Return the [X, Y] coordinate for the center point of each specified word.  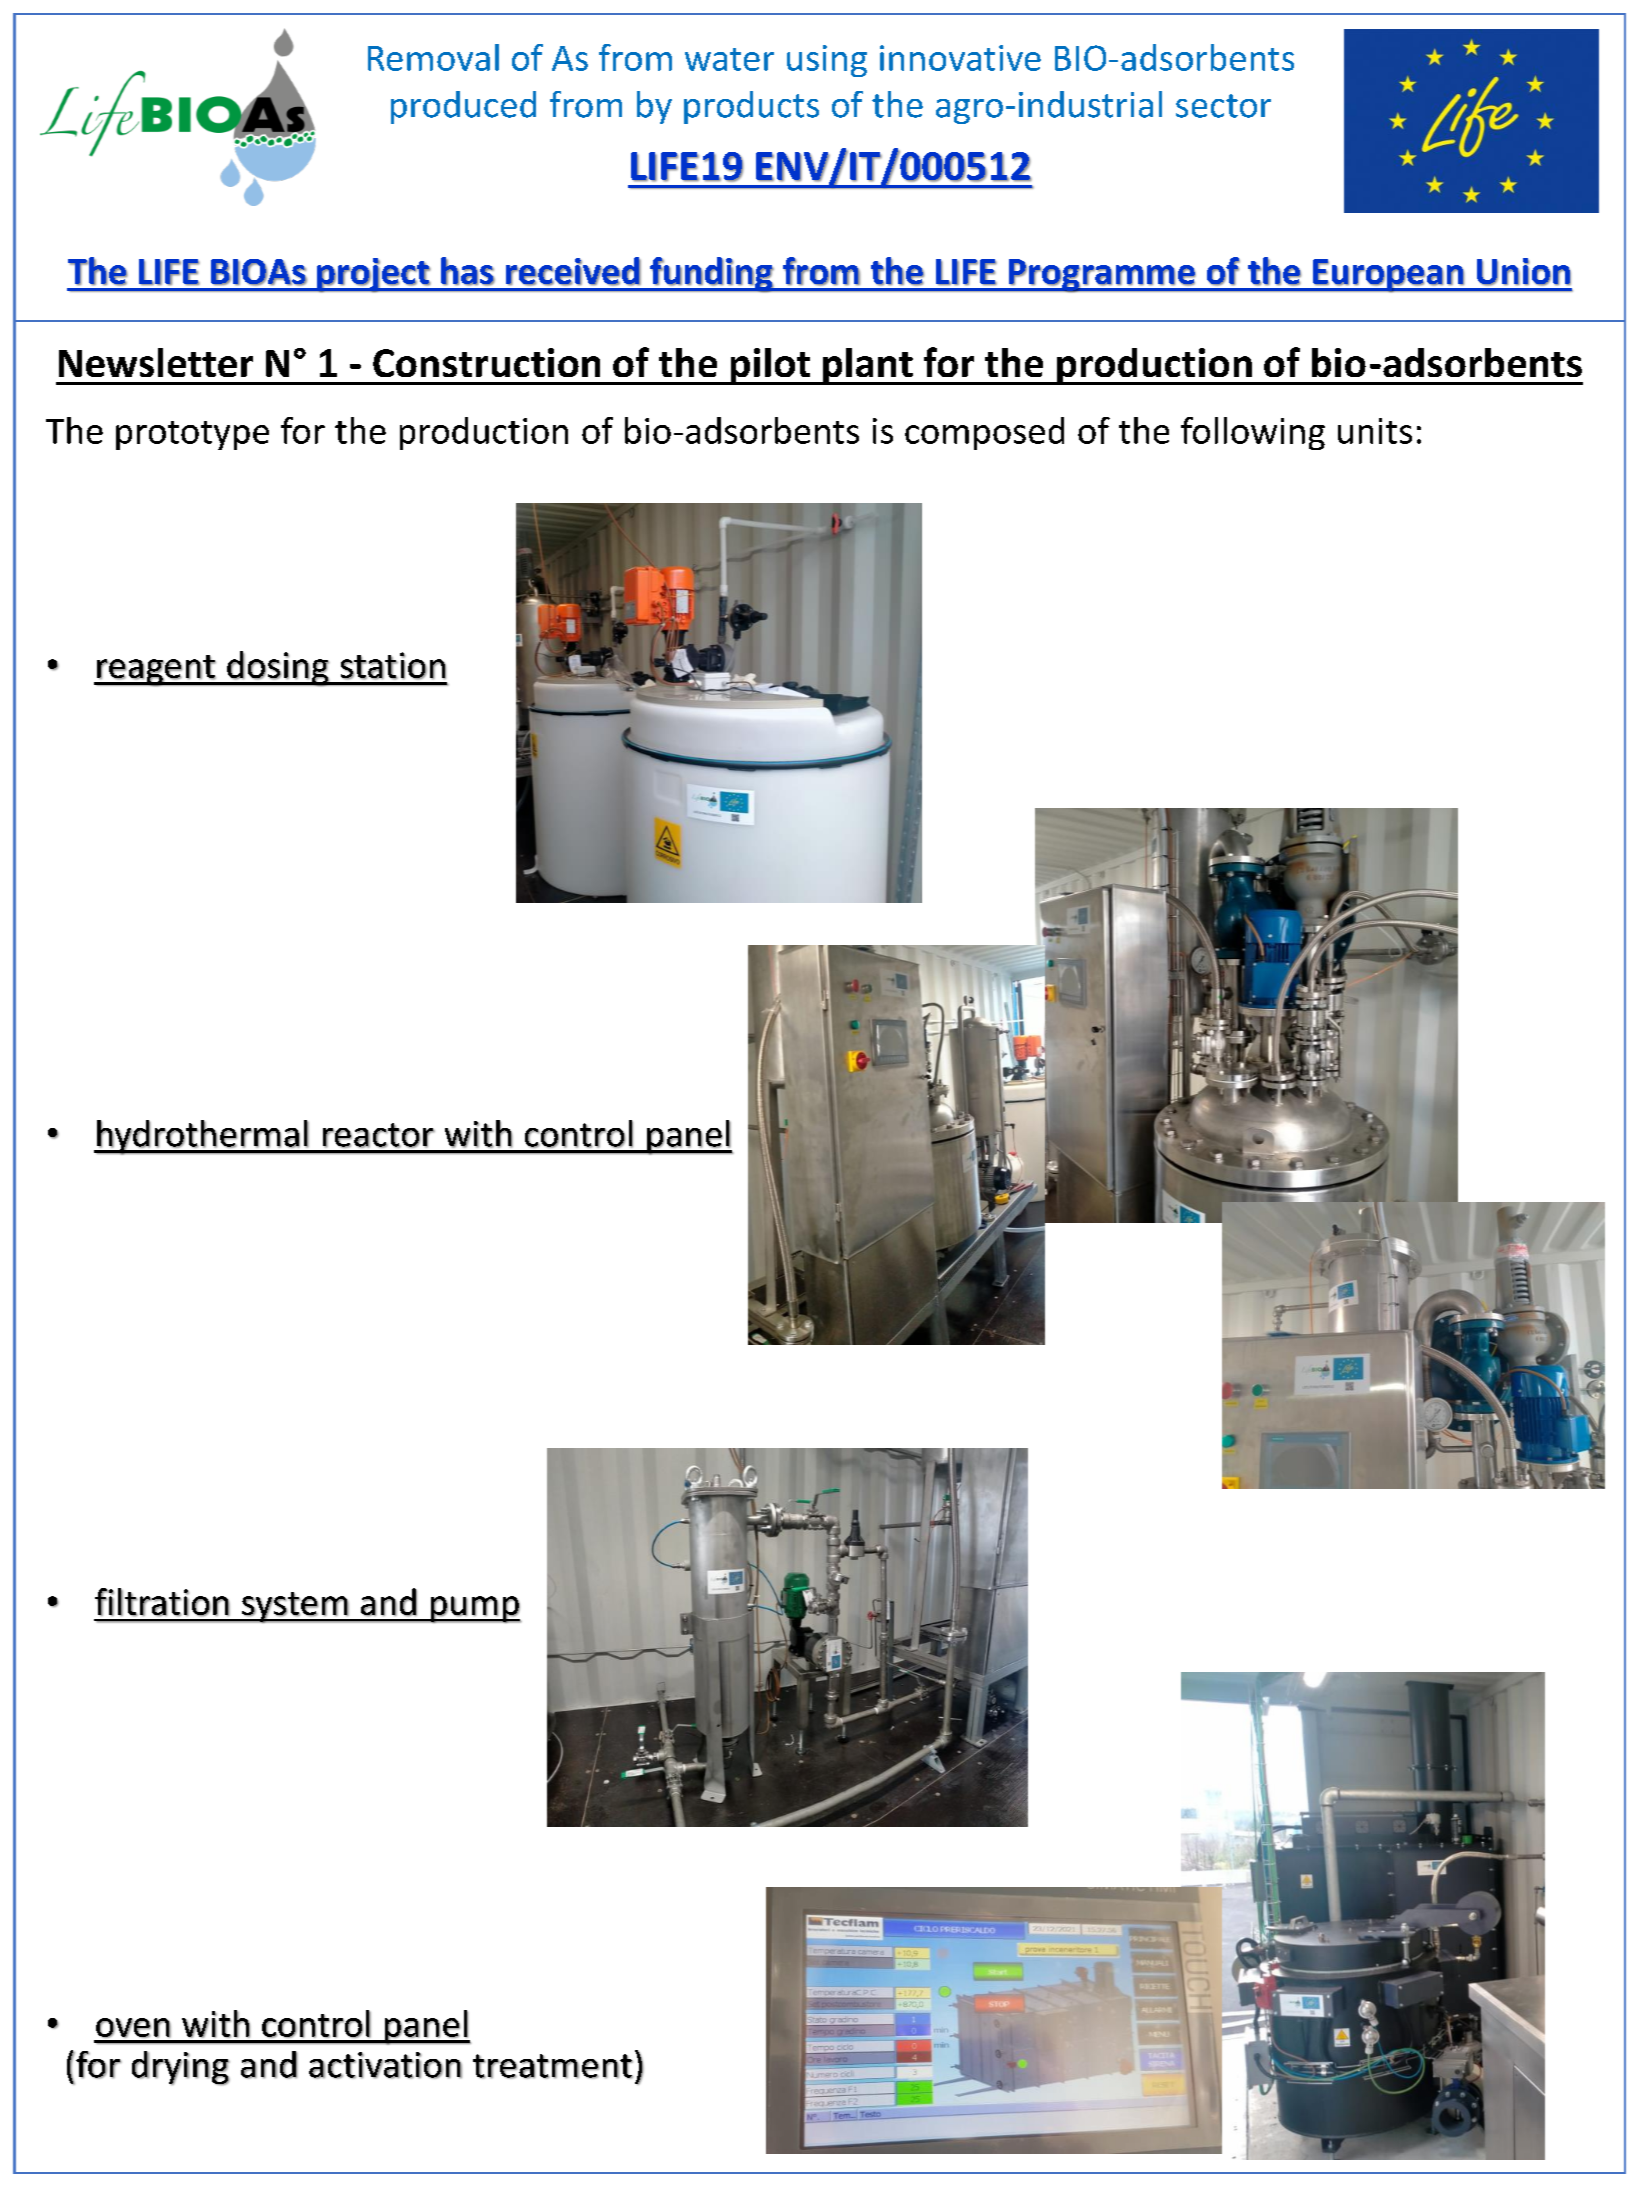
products [751, 107]
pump [474, 1609]
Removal [433, 57]
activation [385, 2065]
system [295, 1607]
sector [1223, 106]
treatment [553, 2066]
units [1375, 431]
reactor [379, 1135]
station [393, 666]
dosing [278, 669]
